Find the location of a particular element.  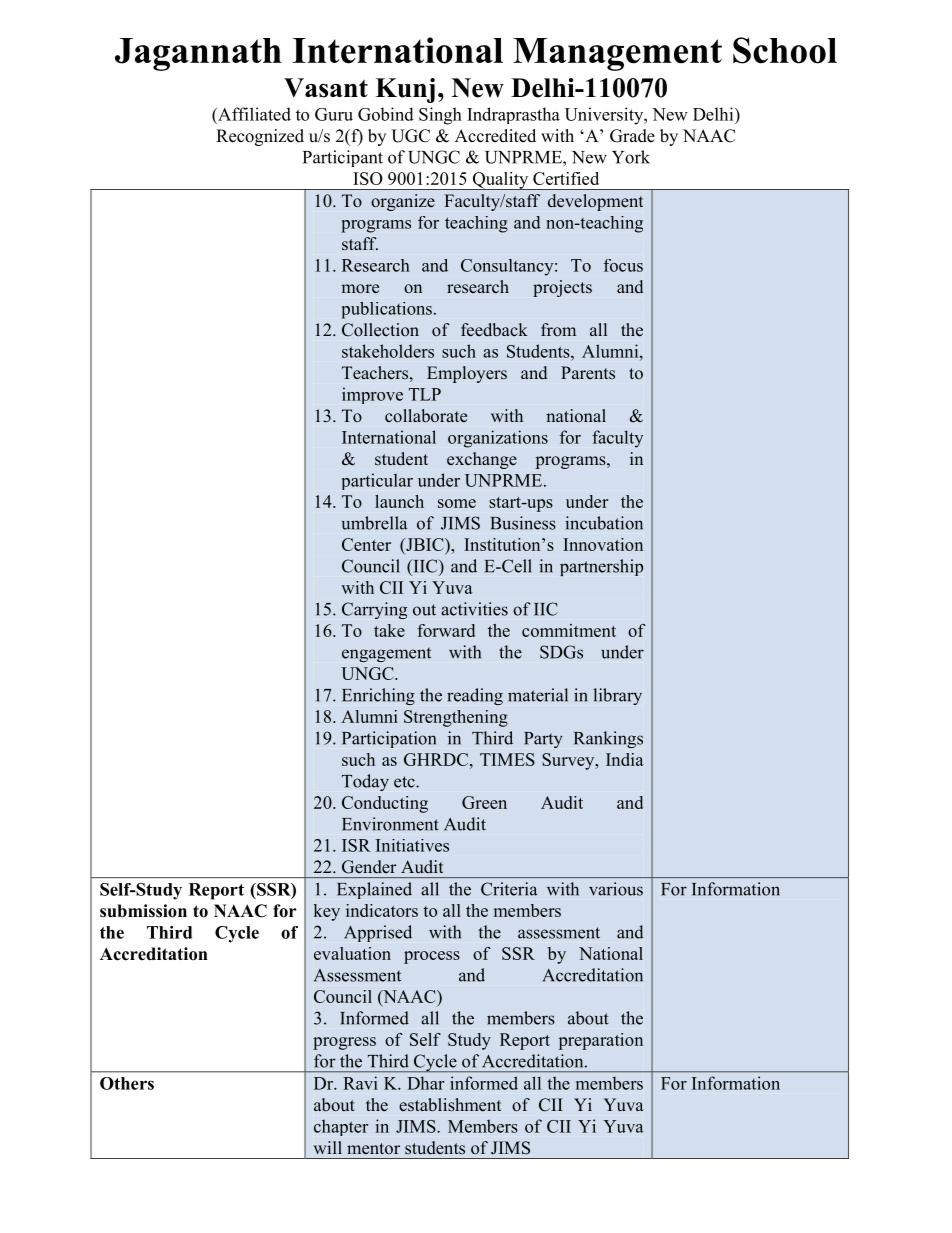

activities is located at coordinates (474, 609).
